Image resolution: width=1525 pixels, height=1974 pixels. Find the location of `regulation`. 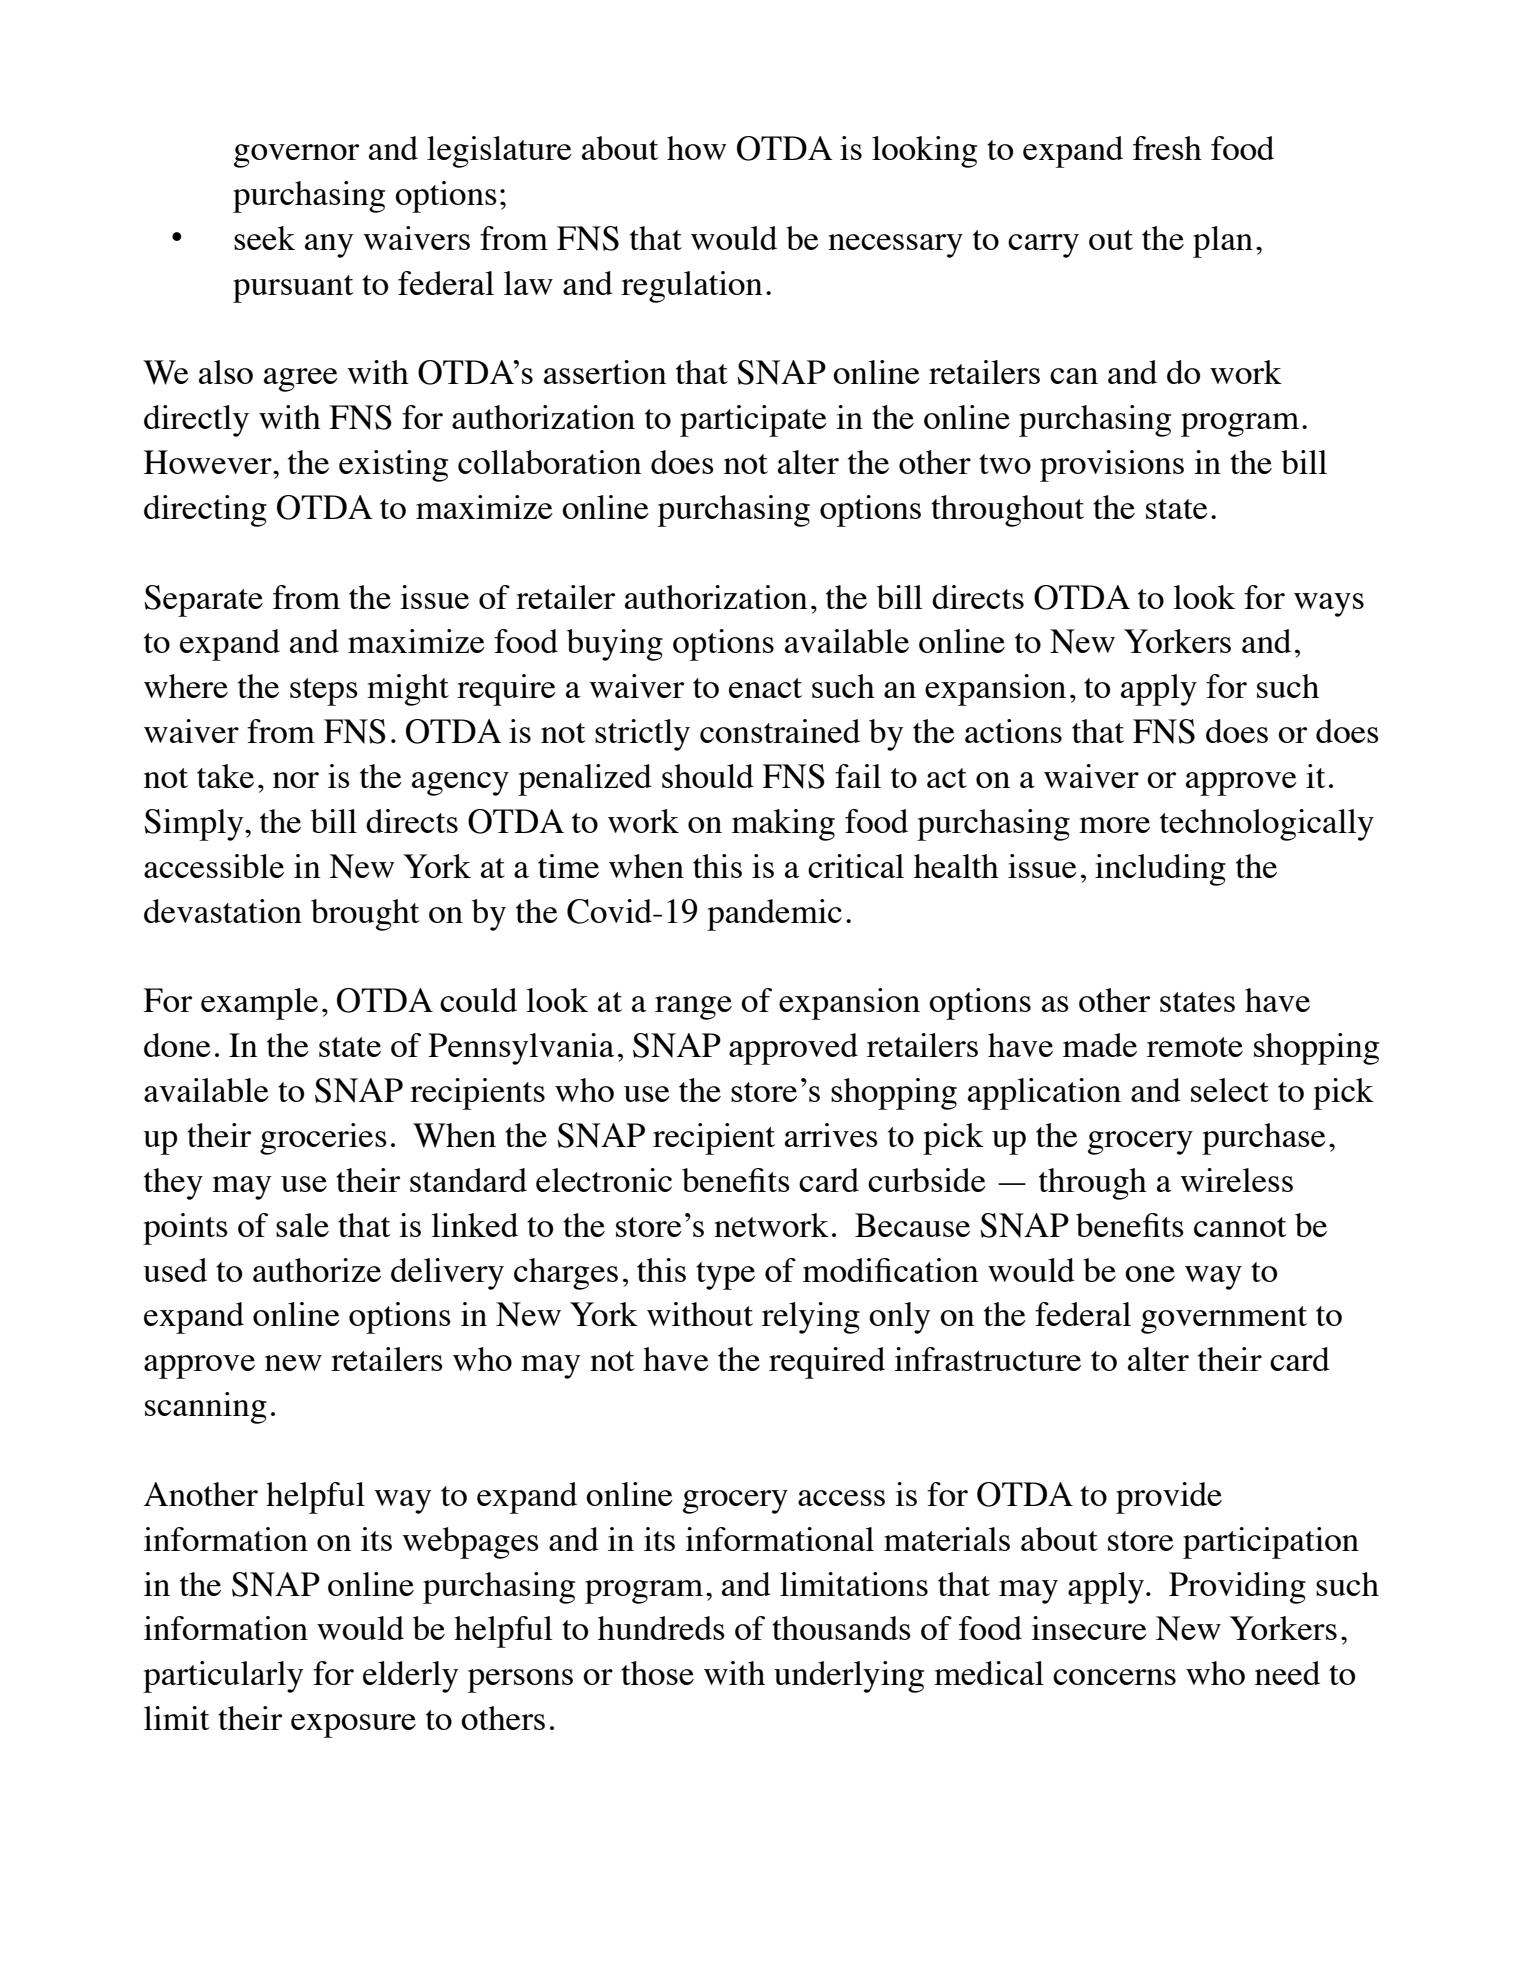

regulation is located at coordinates (692, 287).
